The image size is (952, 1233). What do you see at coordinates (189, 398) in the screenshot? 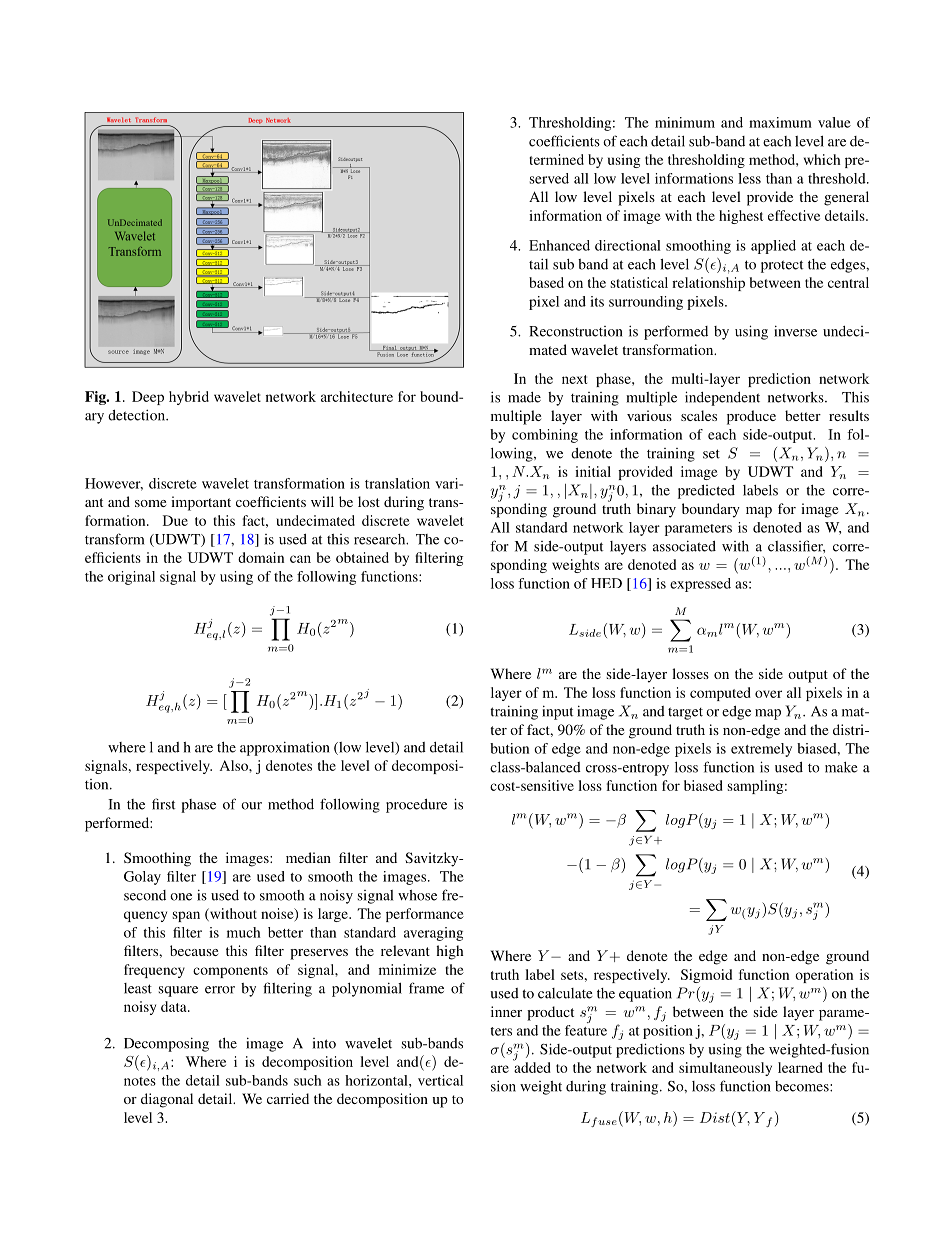
I see `hybrid` at bounding box center [189, 398].
